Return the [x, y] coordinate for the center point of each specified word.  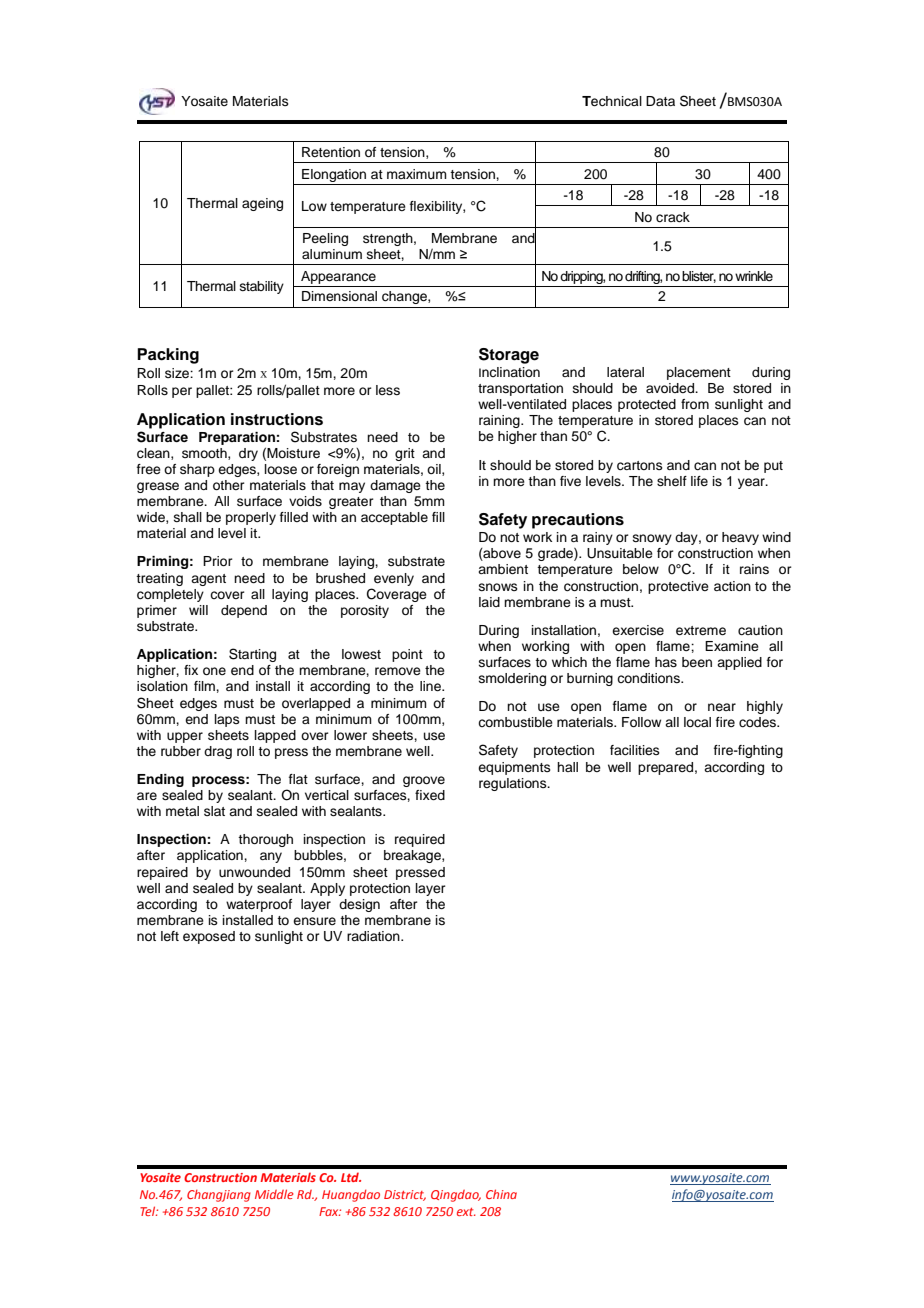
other [229, 485]
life [699, 481]
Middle [274, 1194]
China [501, 1194]
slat [214, 811]
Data [660, 101]
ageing [262, 204]
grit [405, 454]
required [420, 840]
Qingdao [456, 1196]
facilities [635, 750]
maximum [417, 174]
